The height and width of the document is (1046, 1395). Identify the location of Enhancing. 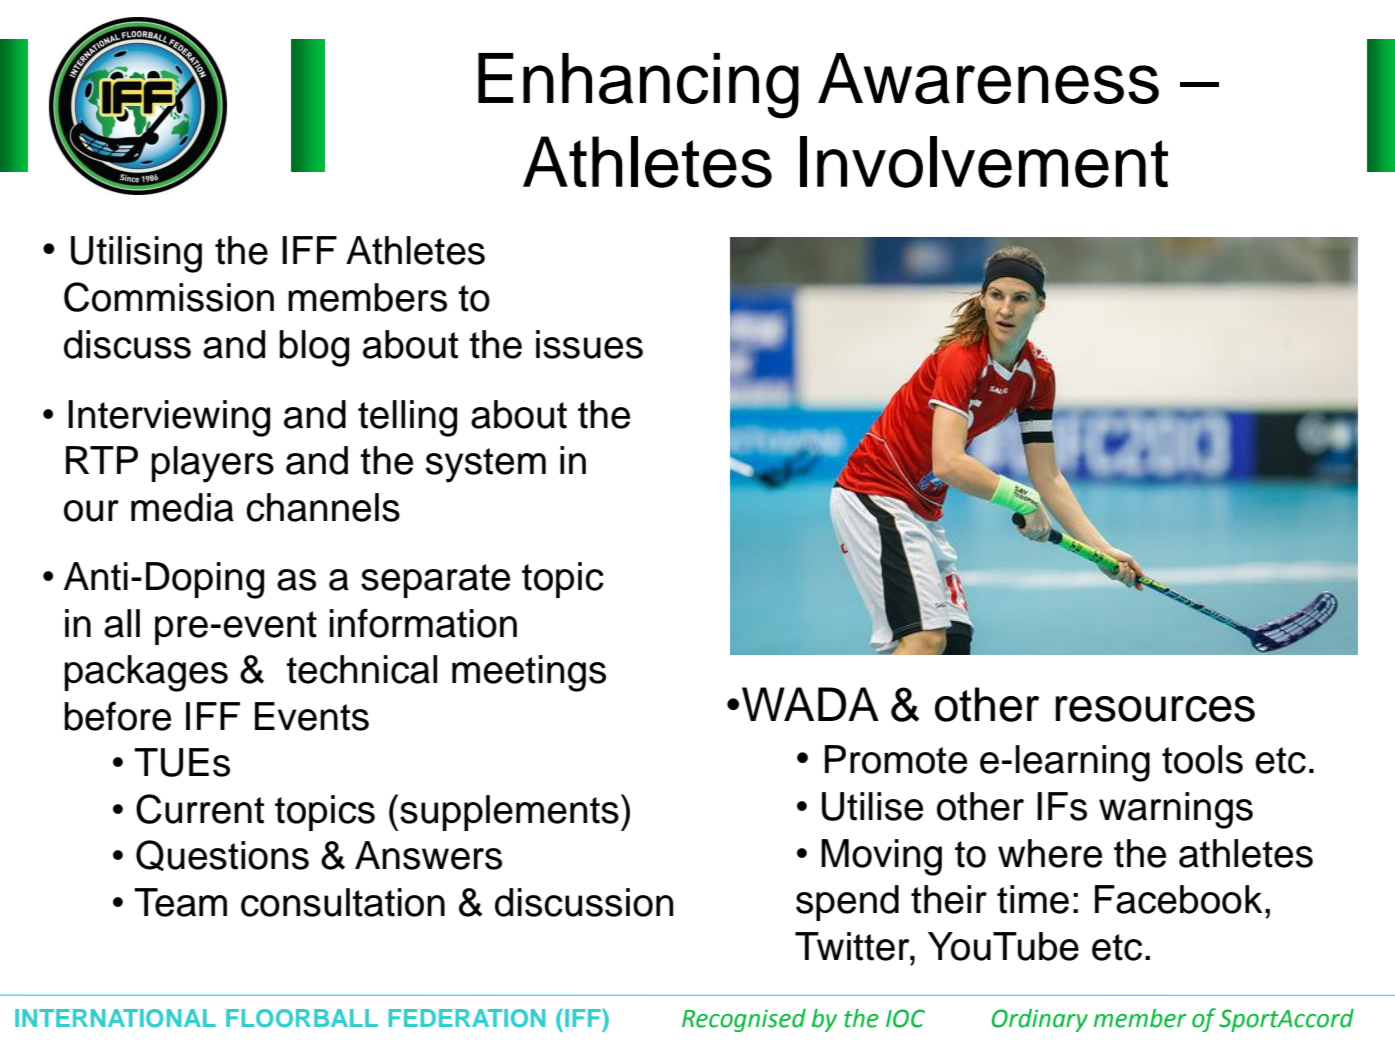
(638, 86).
